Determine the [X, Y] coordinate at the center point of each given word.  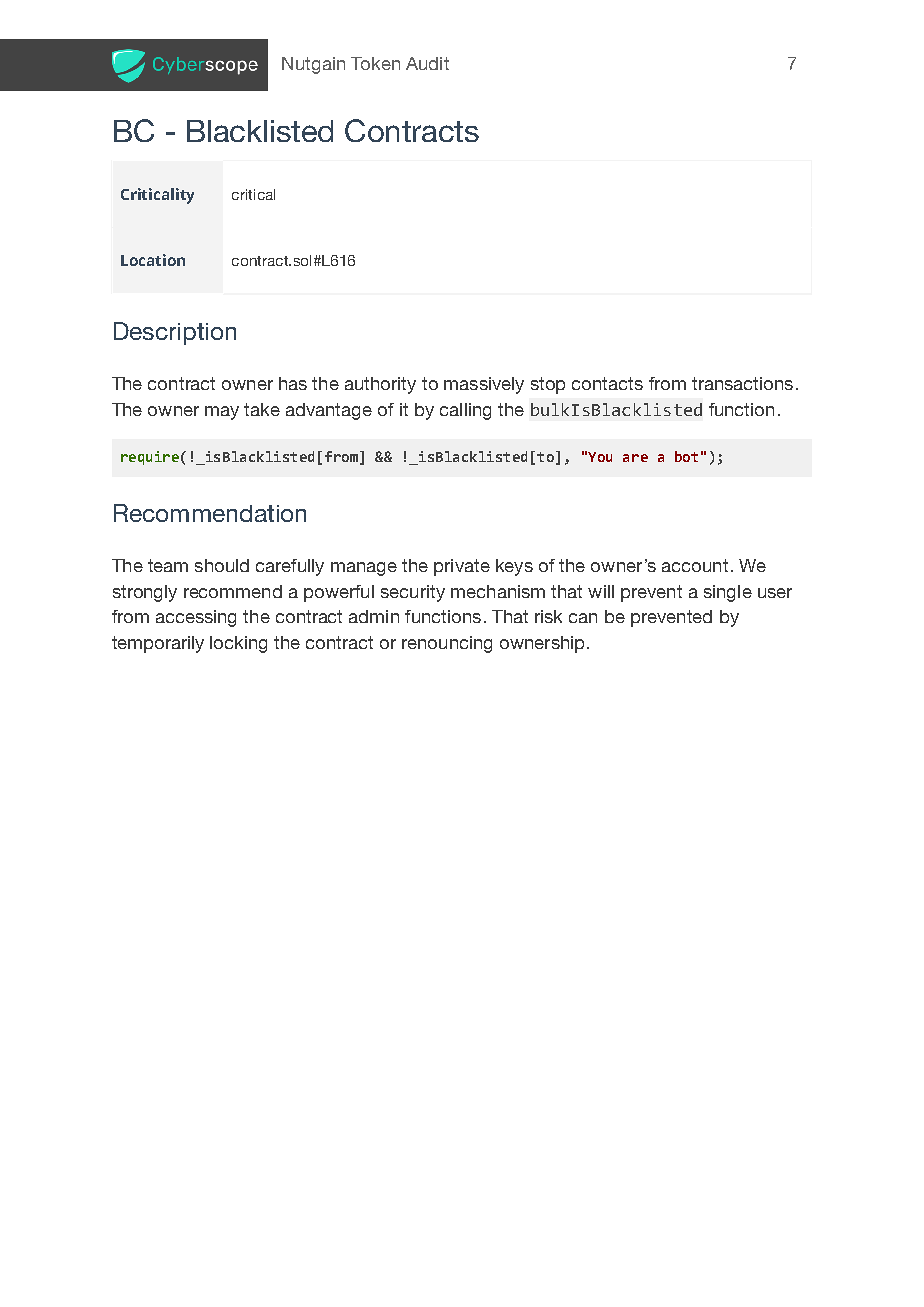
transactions [742, 383]
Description [175, 333]
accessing [196, 618]
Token [375, 63]
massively [484, 385]
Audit [427, 63]
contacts [607, 383]
